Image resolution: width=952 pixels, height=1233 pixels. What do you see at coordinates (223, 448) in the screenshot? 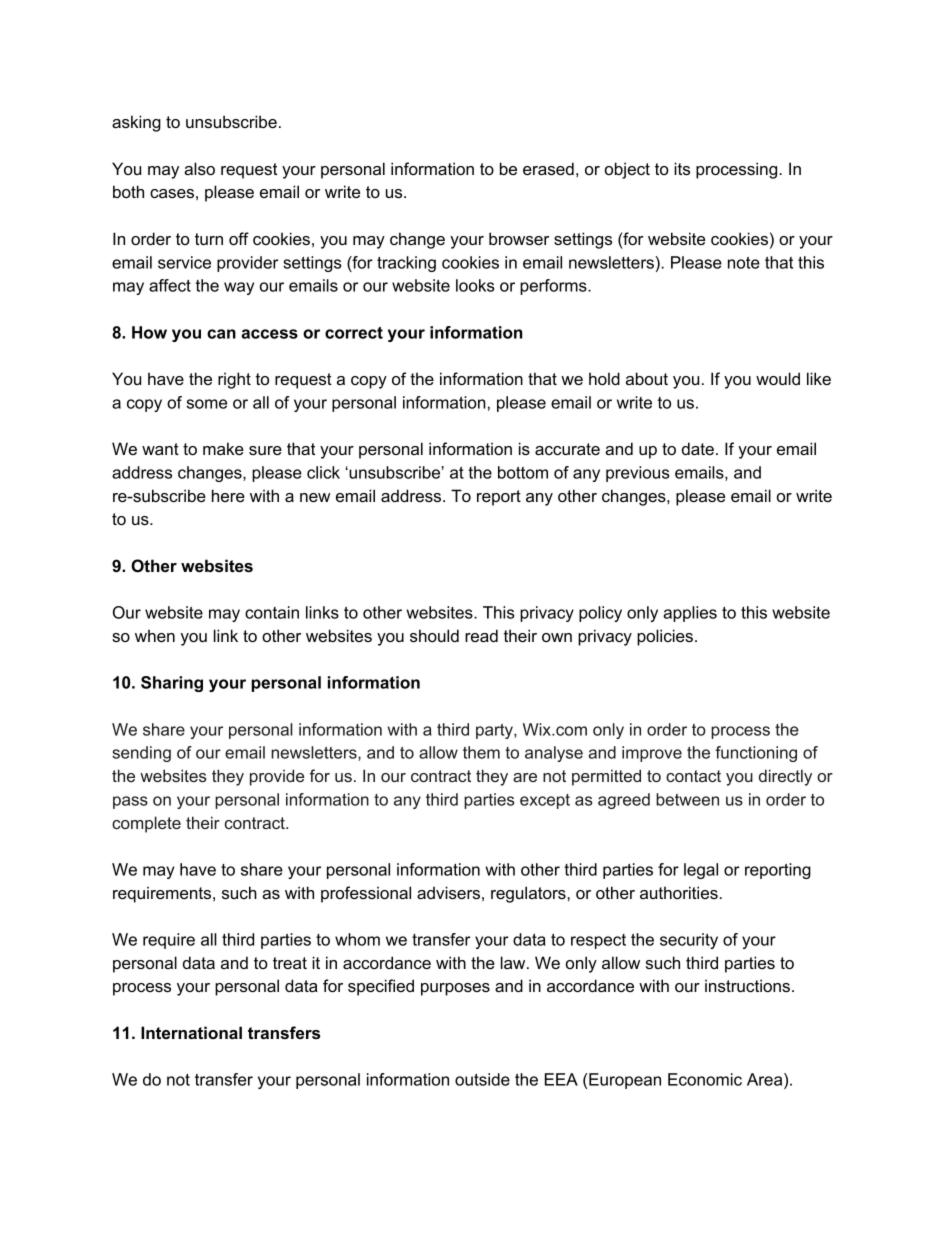
I see `make` at bounding box center [223, 448].
